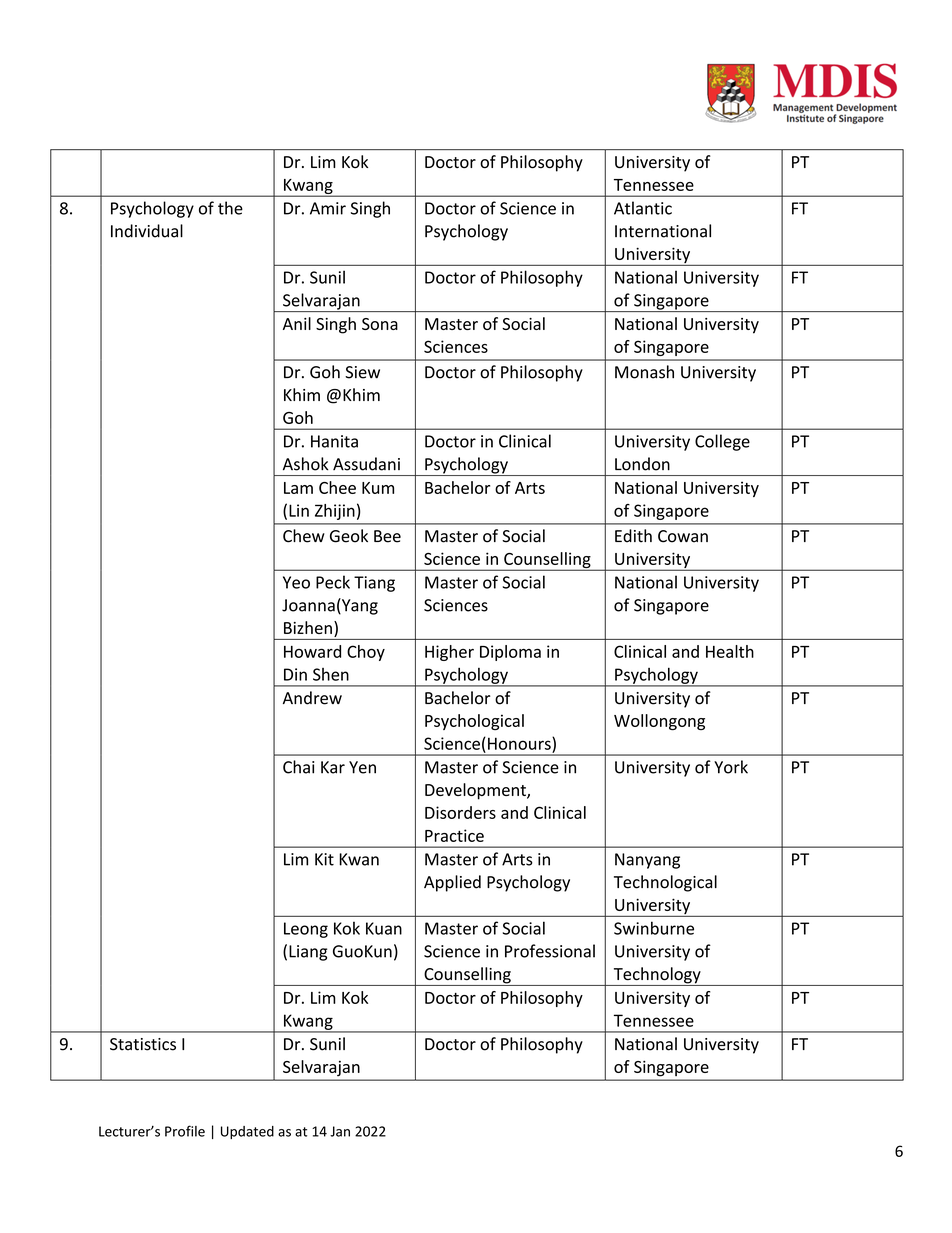 The height and width of the page is (1233, 952). Describe the element at coordinates (387, 536) in the page. I see `Bee` at that location.
